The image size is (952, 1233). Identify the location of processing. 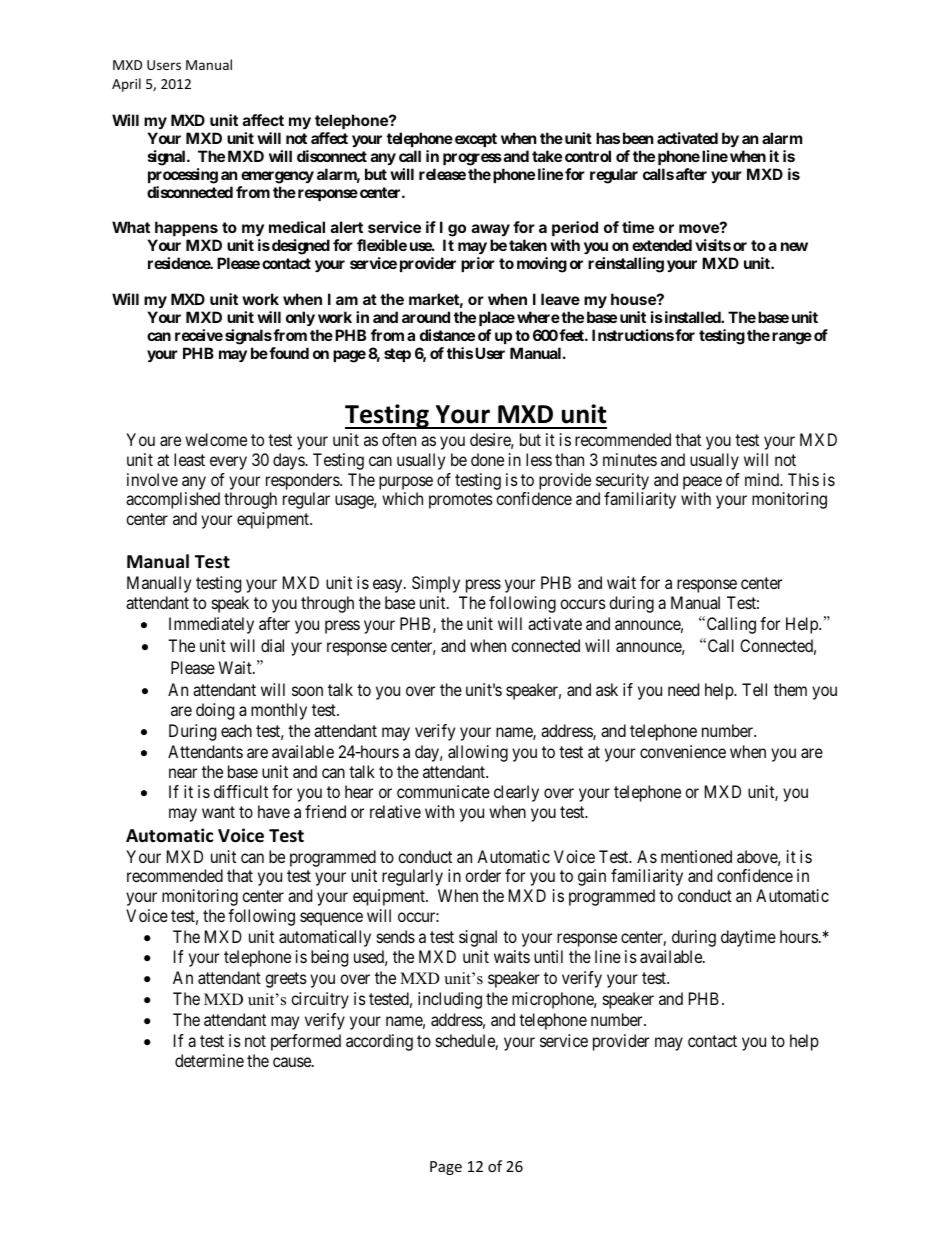
(183, 176).
